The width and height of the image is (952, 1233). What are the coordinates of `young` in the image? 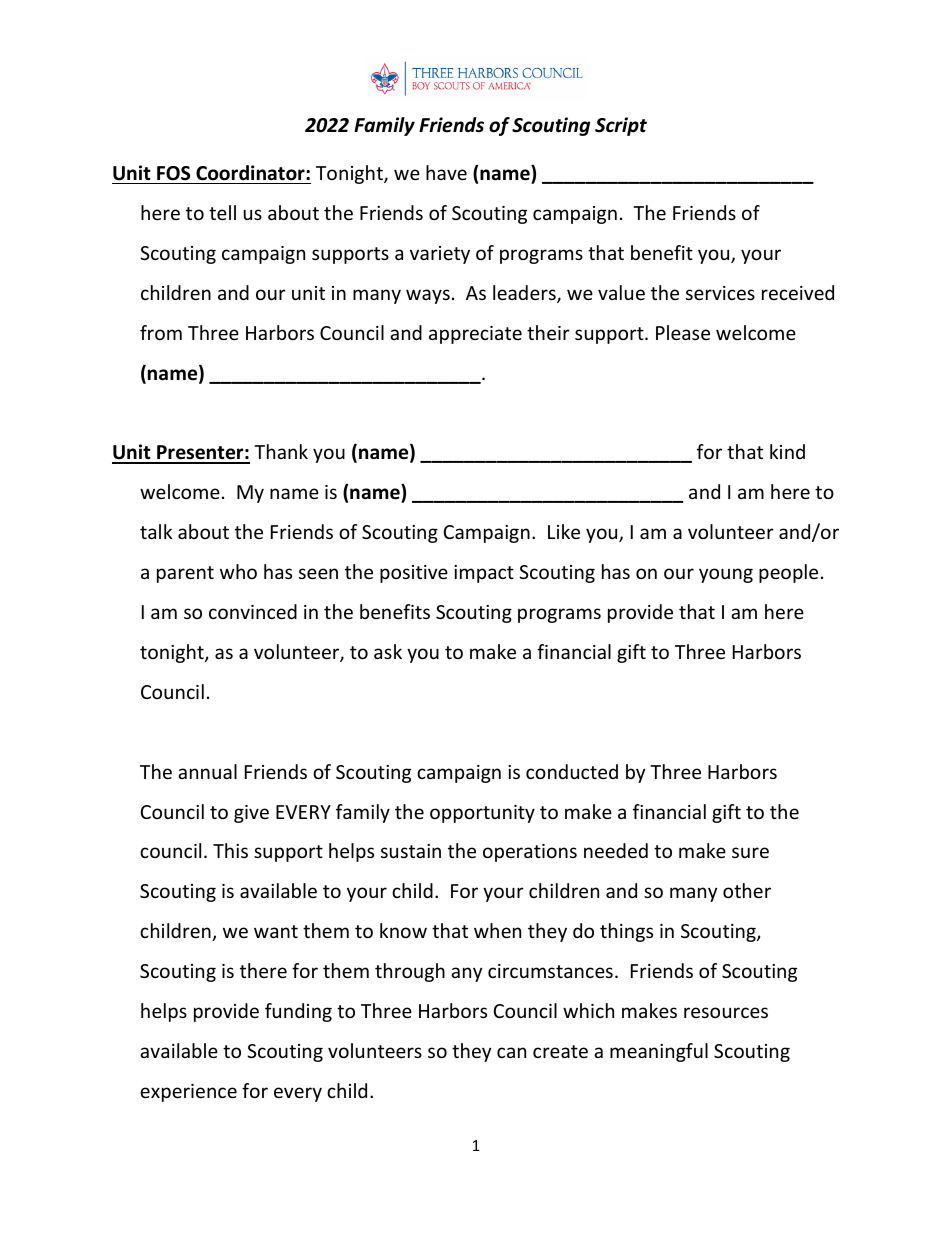 It's located at (726, 575).
